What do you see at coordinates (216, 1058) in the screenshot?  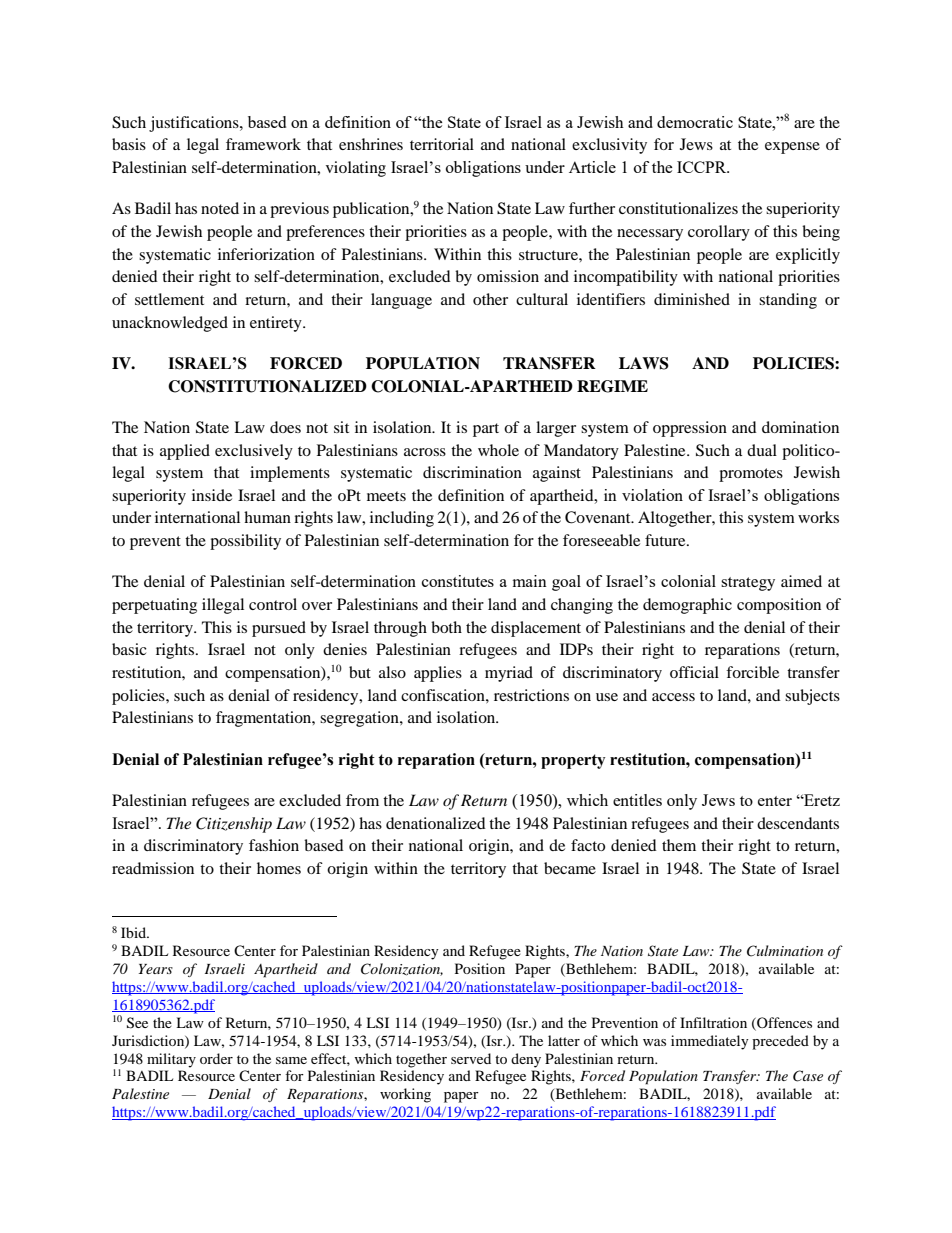 I see `order` at bounding box center [216, 1058].
